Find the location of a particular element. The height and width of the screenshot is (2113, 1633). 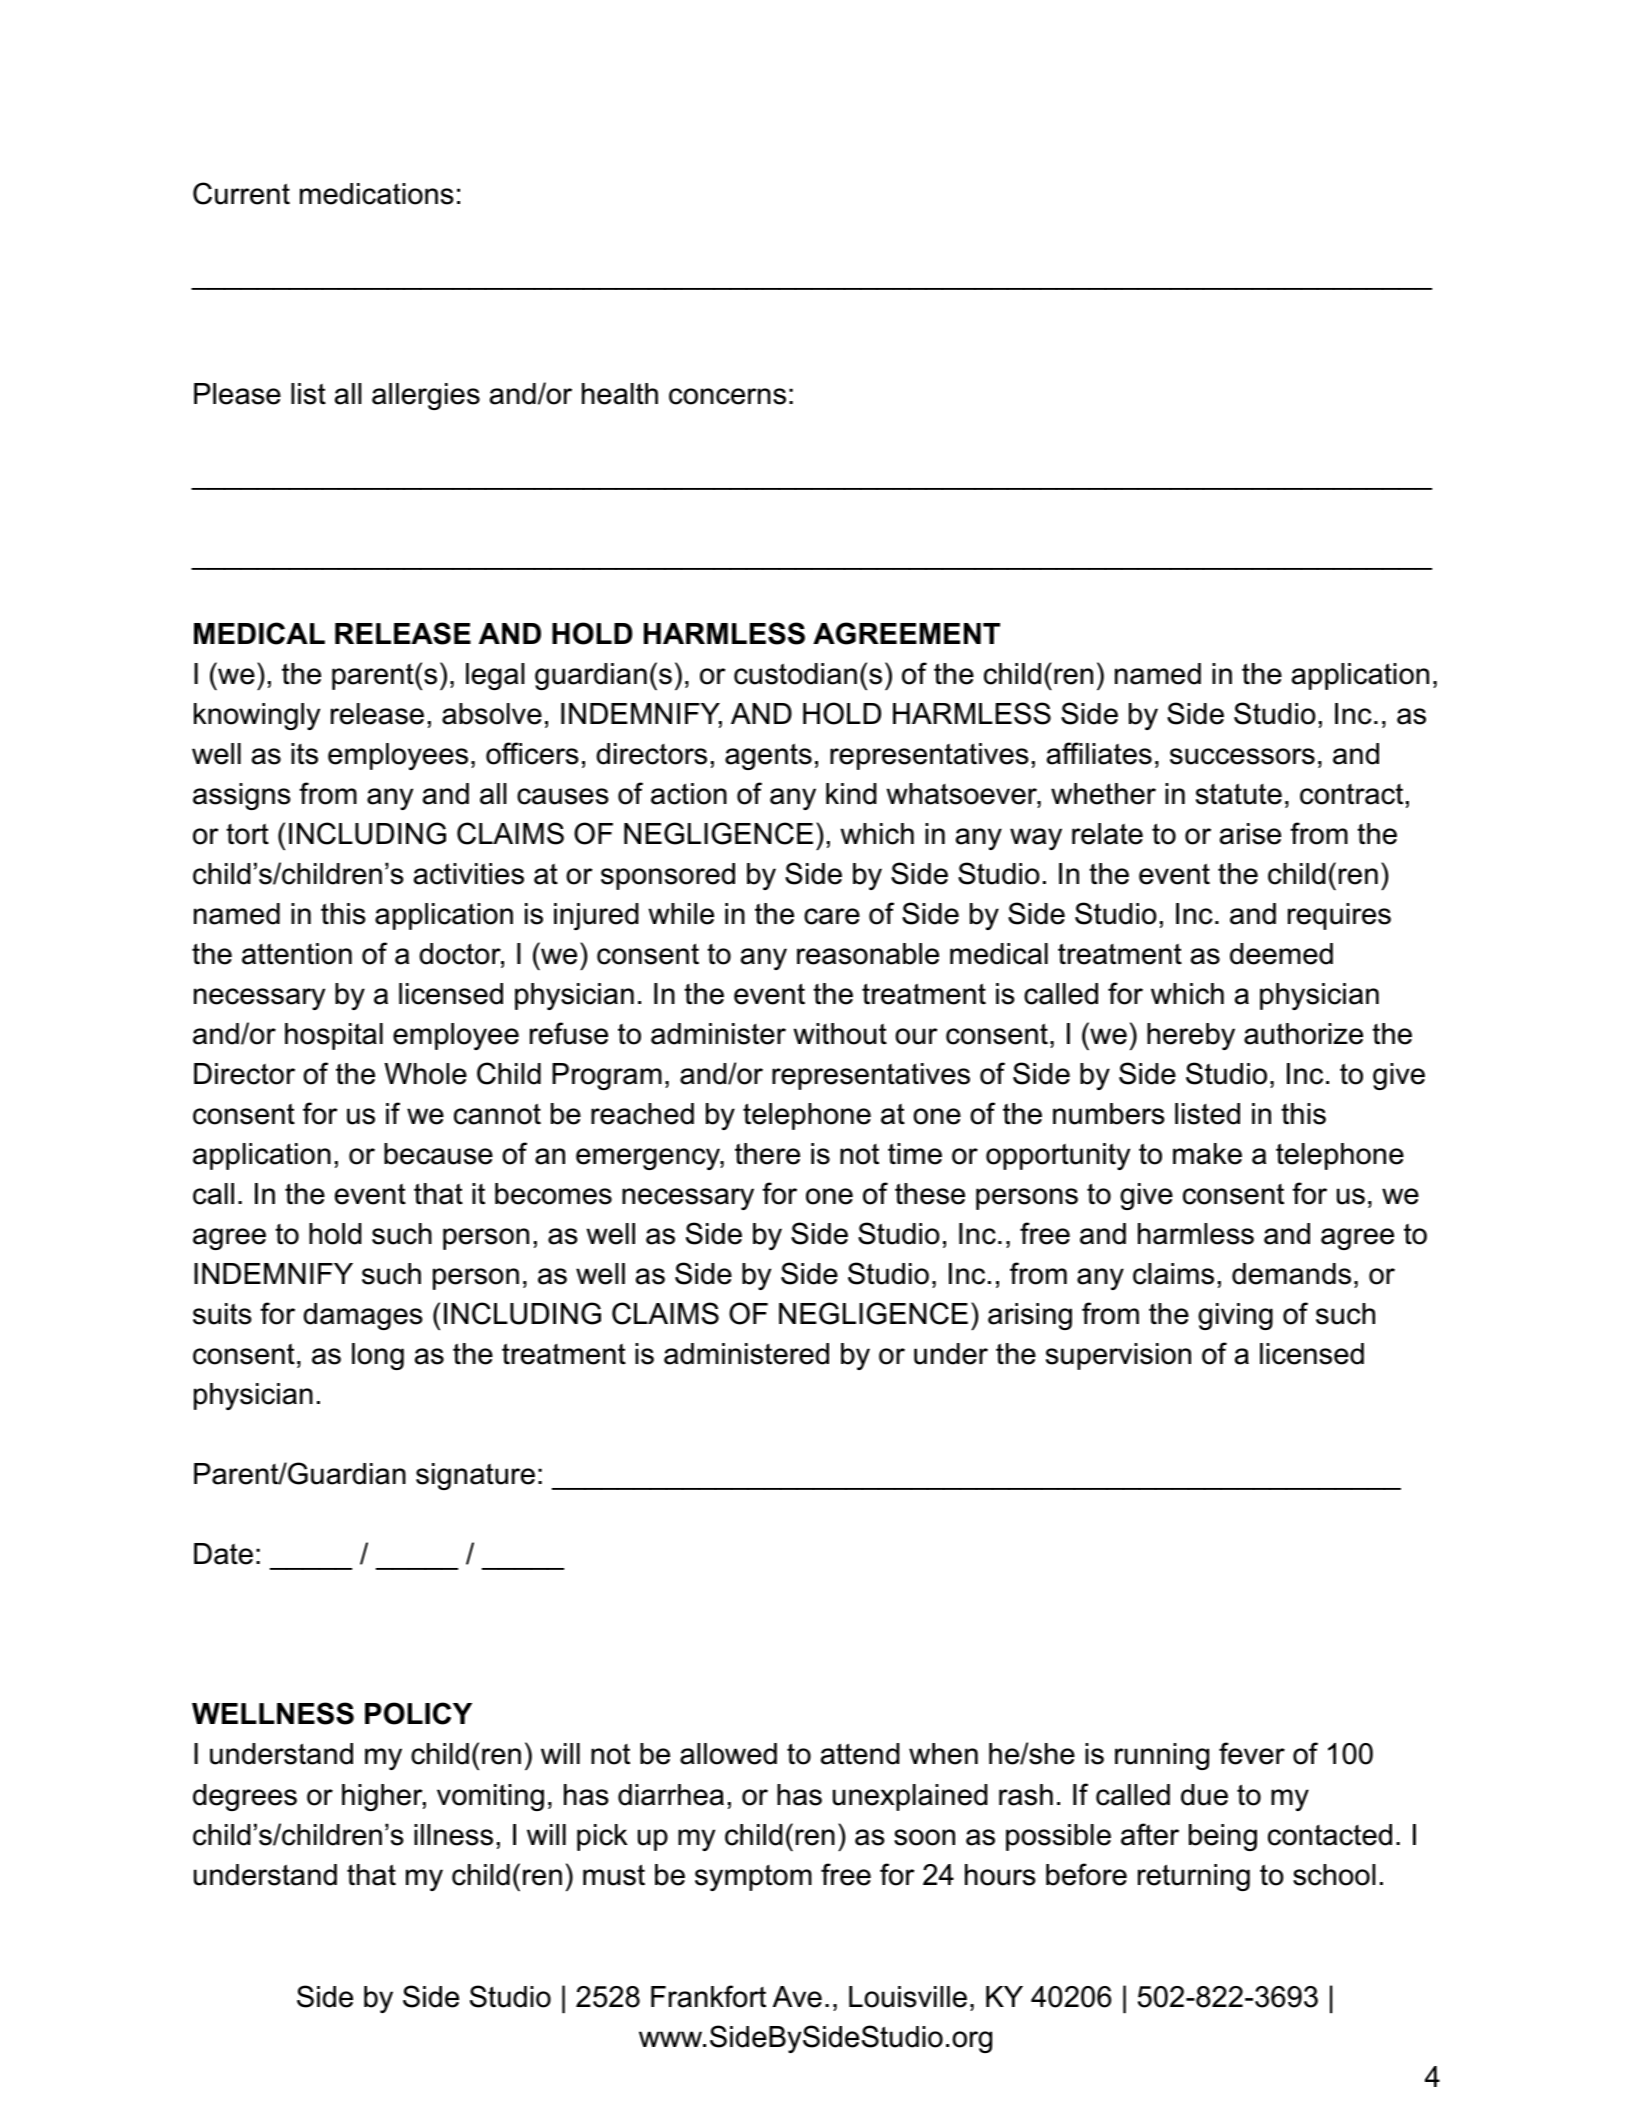

arising is located at coordinates (1030, 1316).
